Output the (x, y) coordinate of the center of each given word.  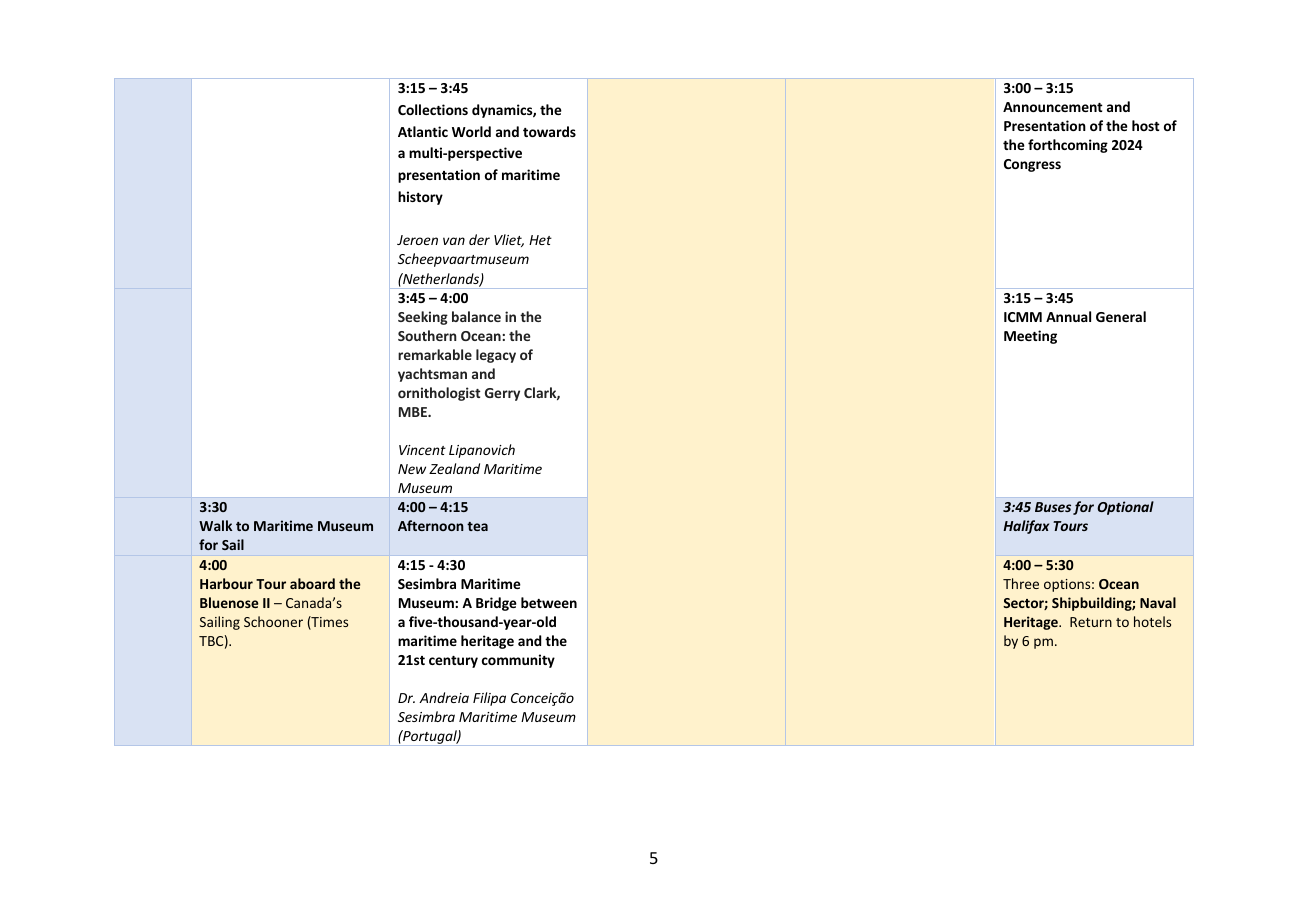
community (518, 661)
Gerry (502, 394)
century (453, 662)
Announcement (1053, 107)
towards (549, 131)
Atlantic (423, 131)
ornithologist (439, 394)
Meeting (1030, 337)
